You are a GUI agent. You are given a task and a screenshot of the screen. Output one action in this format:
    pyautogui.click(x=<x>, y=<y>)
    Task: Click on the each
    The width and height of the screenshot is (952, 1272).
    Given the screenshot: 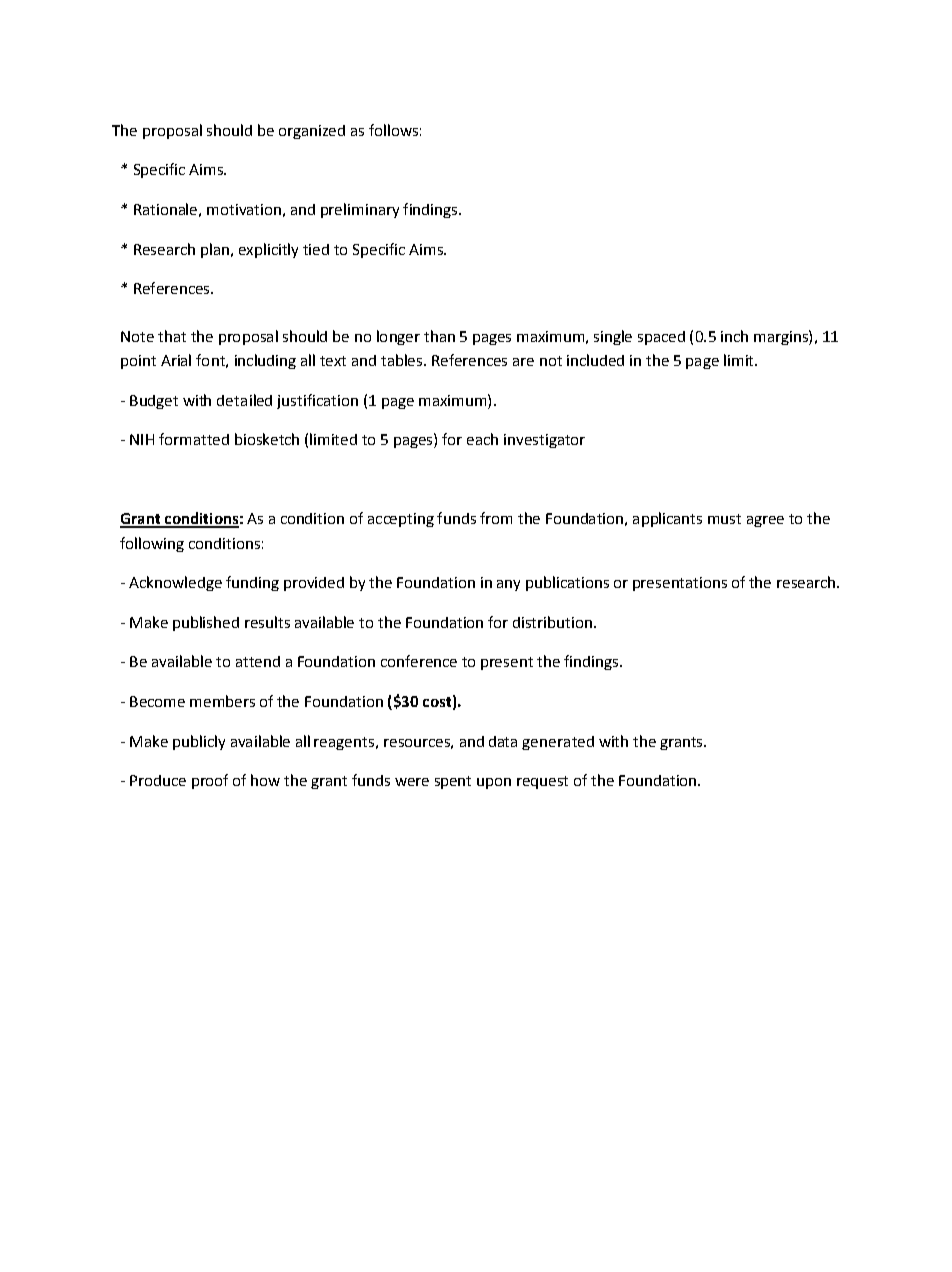 What is the action you would take?
    pyautogui.click(x=482, y=439)
